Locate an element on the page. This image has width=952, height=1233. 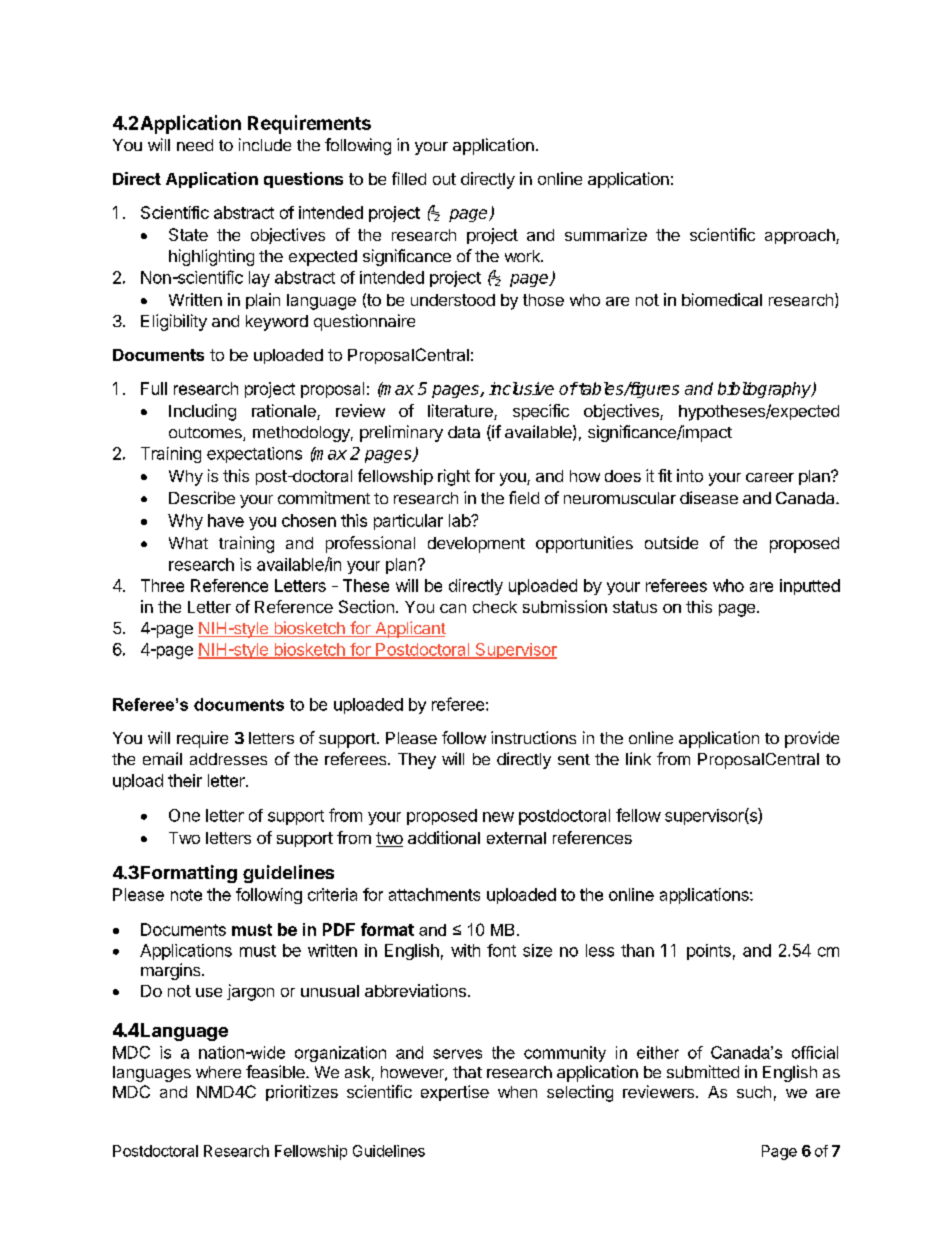
inputted is located at coordinates (810, 587).
